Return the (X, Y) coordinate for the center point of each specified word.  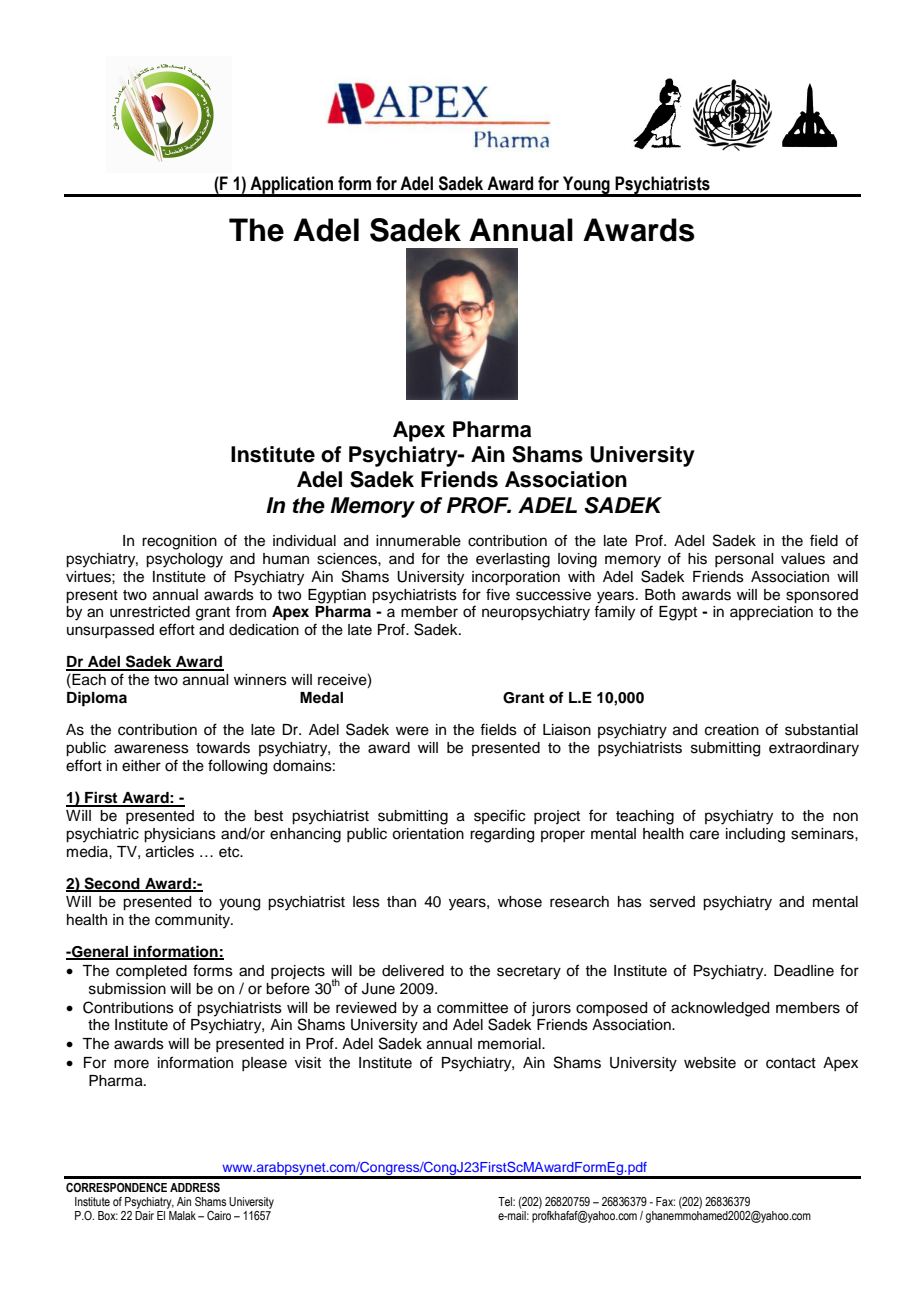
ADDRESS (195, 1187)
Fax (665, 1201)
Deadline (804, 971)
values (803, 559)
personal (744, 560)
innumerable (418, 541)
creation (732, 730)
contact (791, 1063)
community (194, 921)
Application (292, 186)
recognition (179, 542)
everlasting (513, 560)
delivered (413, 971)
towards (223, 748)
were (412, 731)
